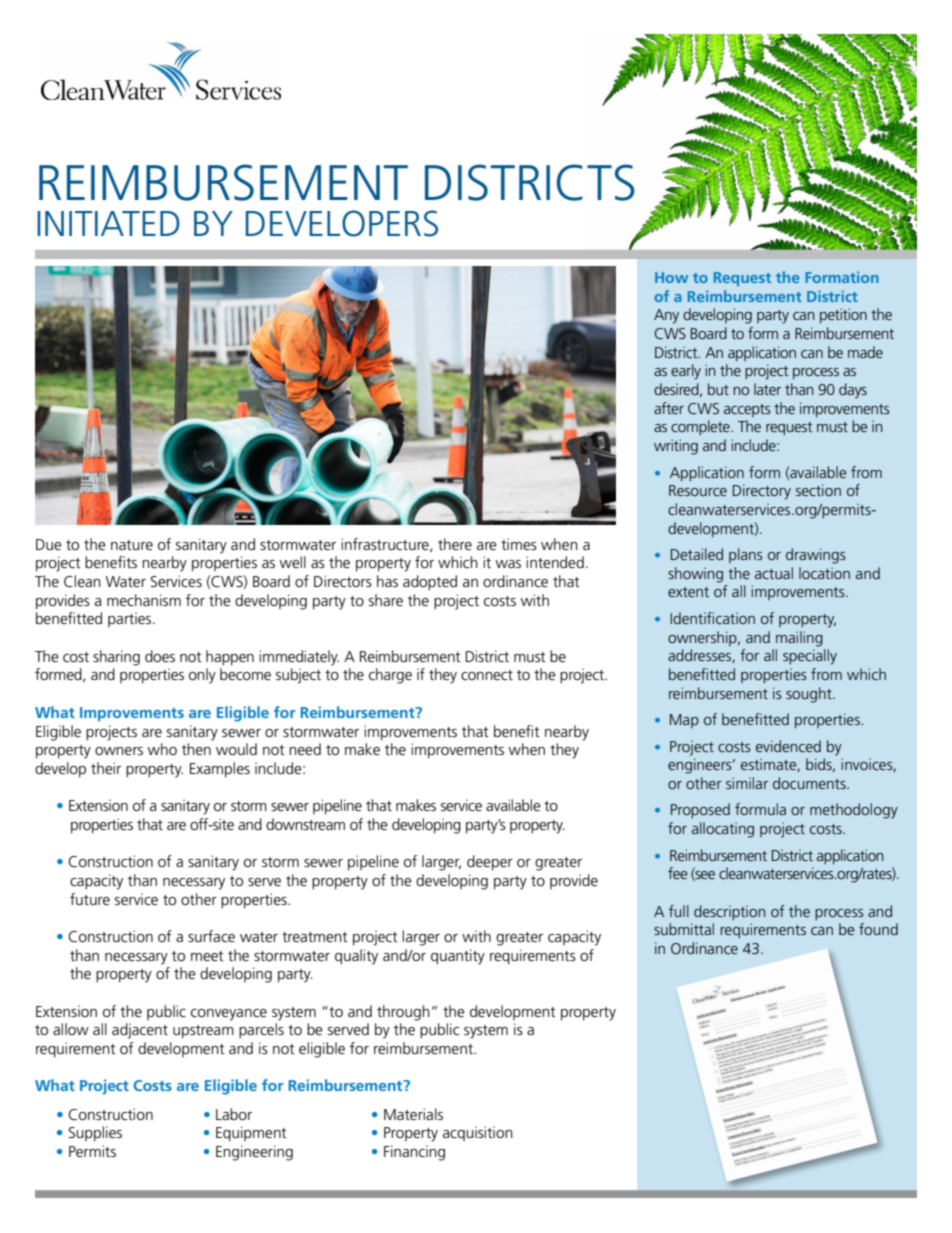  What do you see at coordinates (843, 315) in the image?
I see `petition` at bounding box center [843, 315].
